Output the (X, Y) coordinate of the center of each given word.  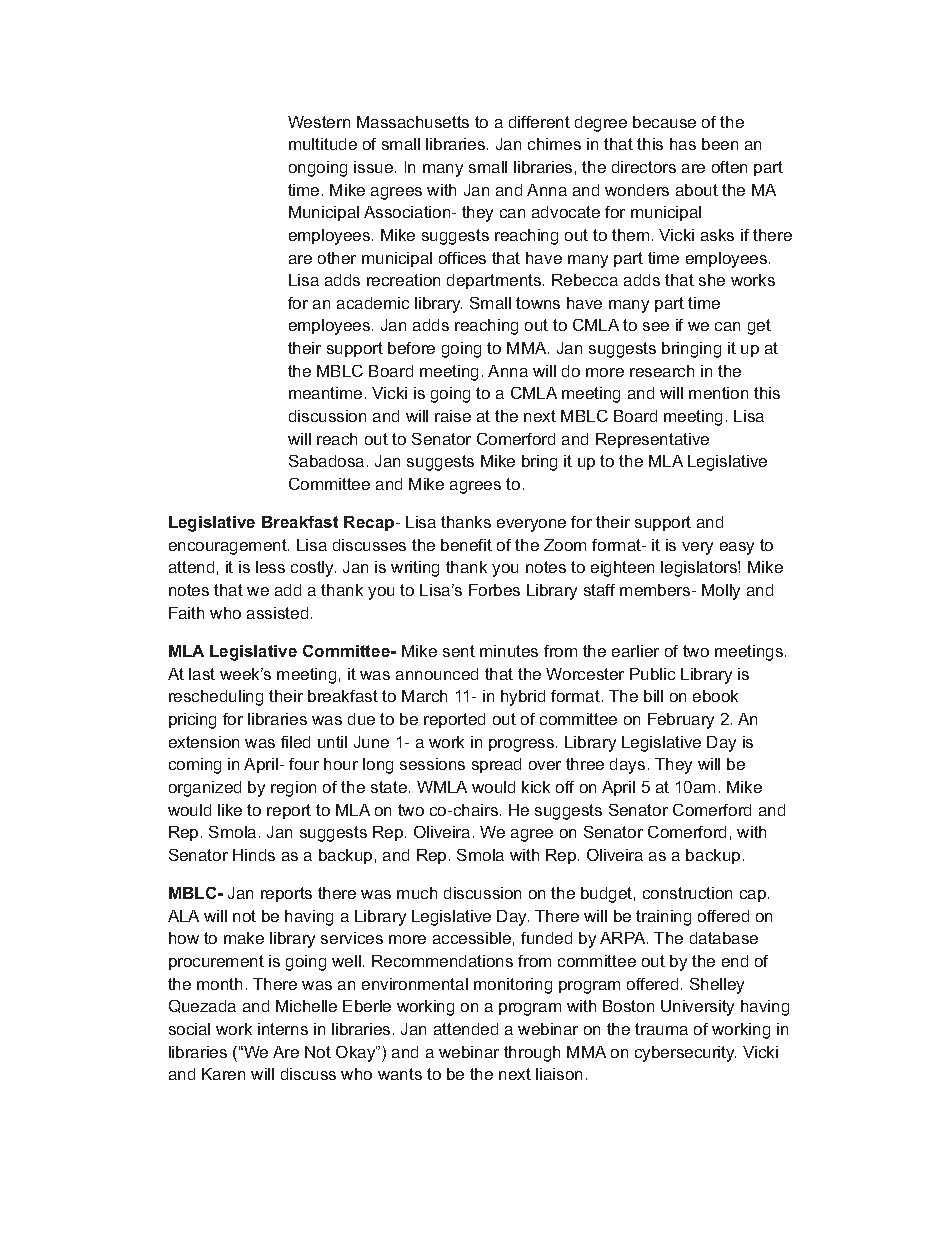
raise (453, 416)
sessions (432, 764)
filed (295, 742)
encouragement (229, 547)
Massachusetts (413, 122)
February (681, 721)
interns (283, 1029)
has (683, 144)
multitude (323, 144)
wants (400, 1074)
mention (718, 393)
